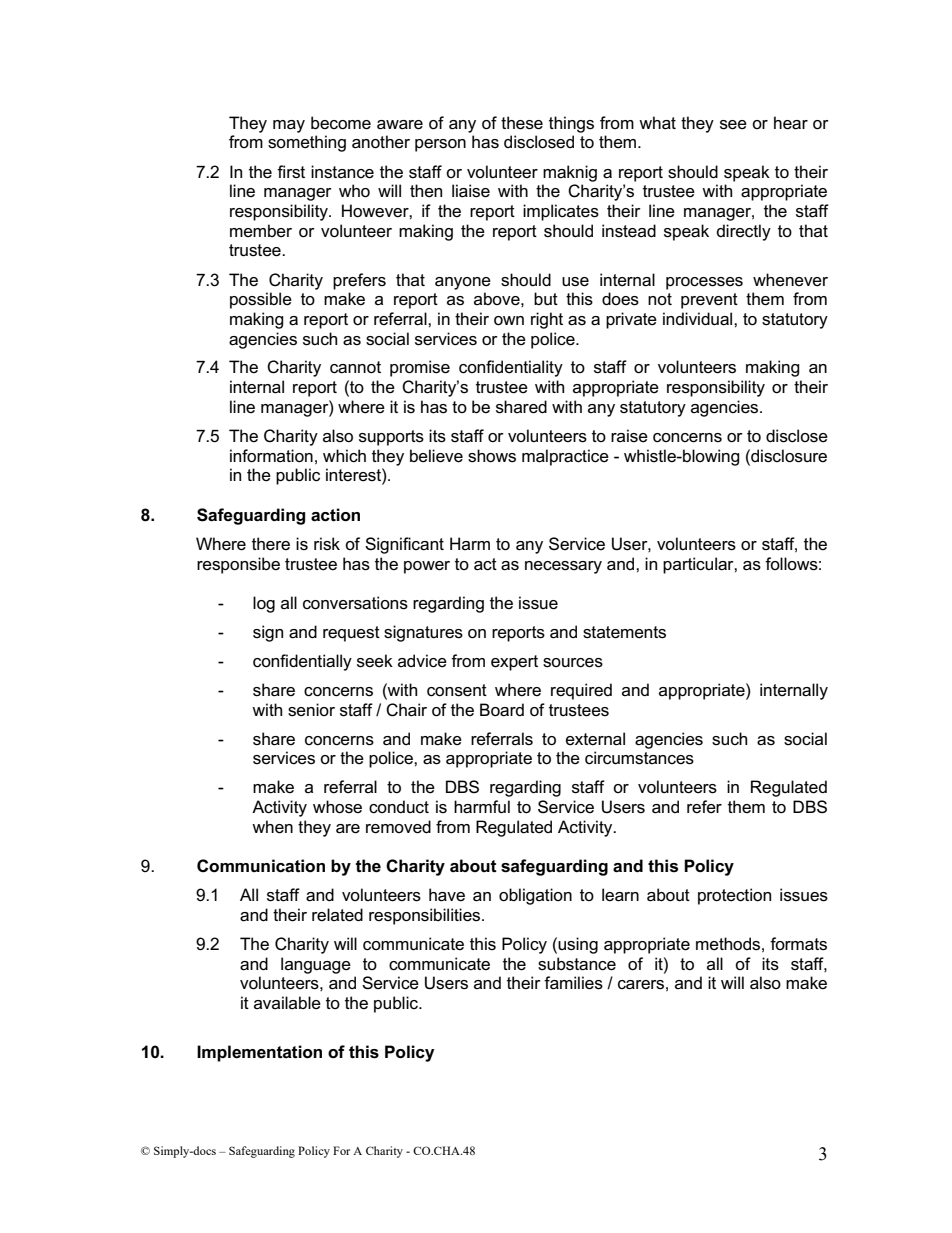 Image resolution: width=952 pixels, height=1233 pixels. Describe the element at coordinates (798, 944) in the document. I see `formats` at that location.
